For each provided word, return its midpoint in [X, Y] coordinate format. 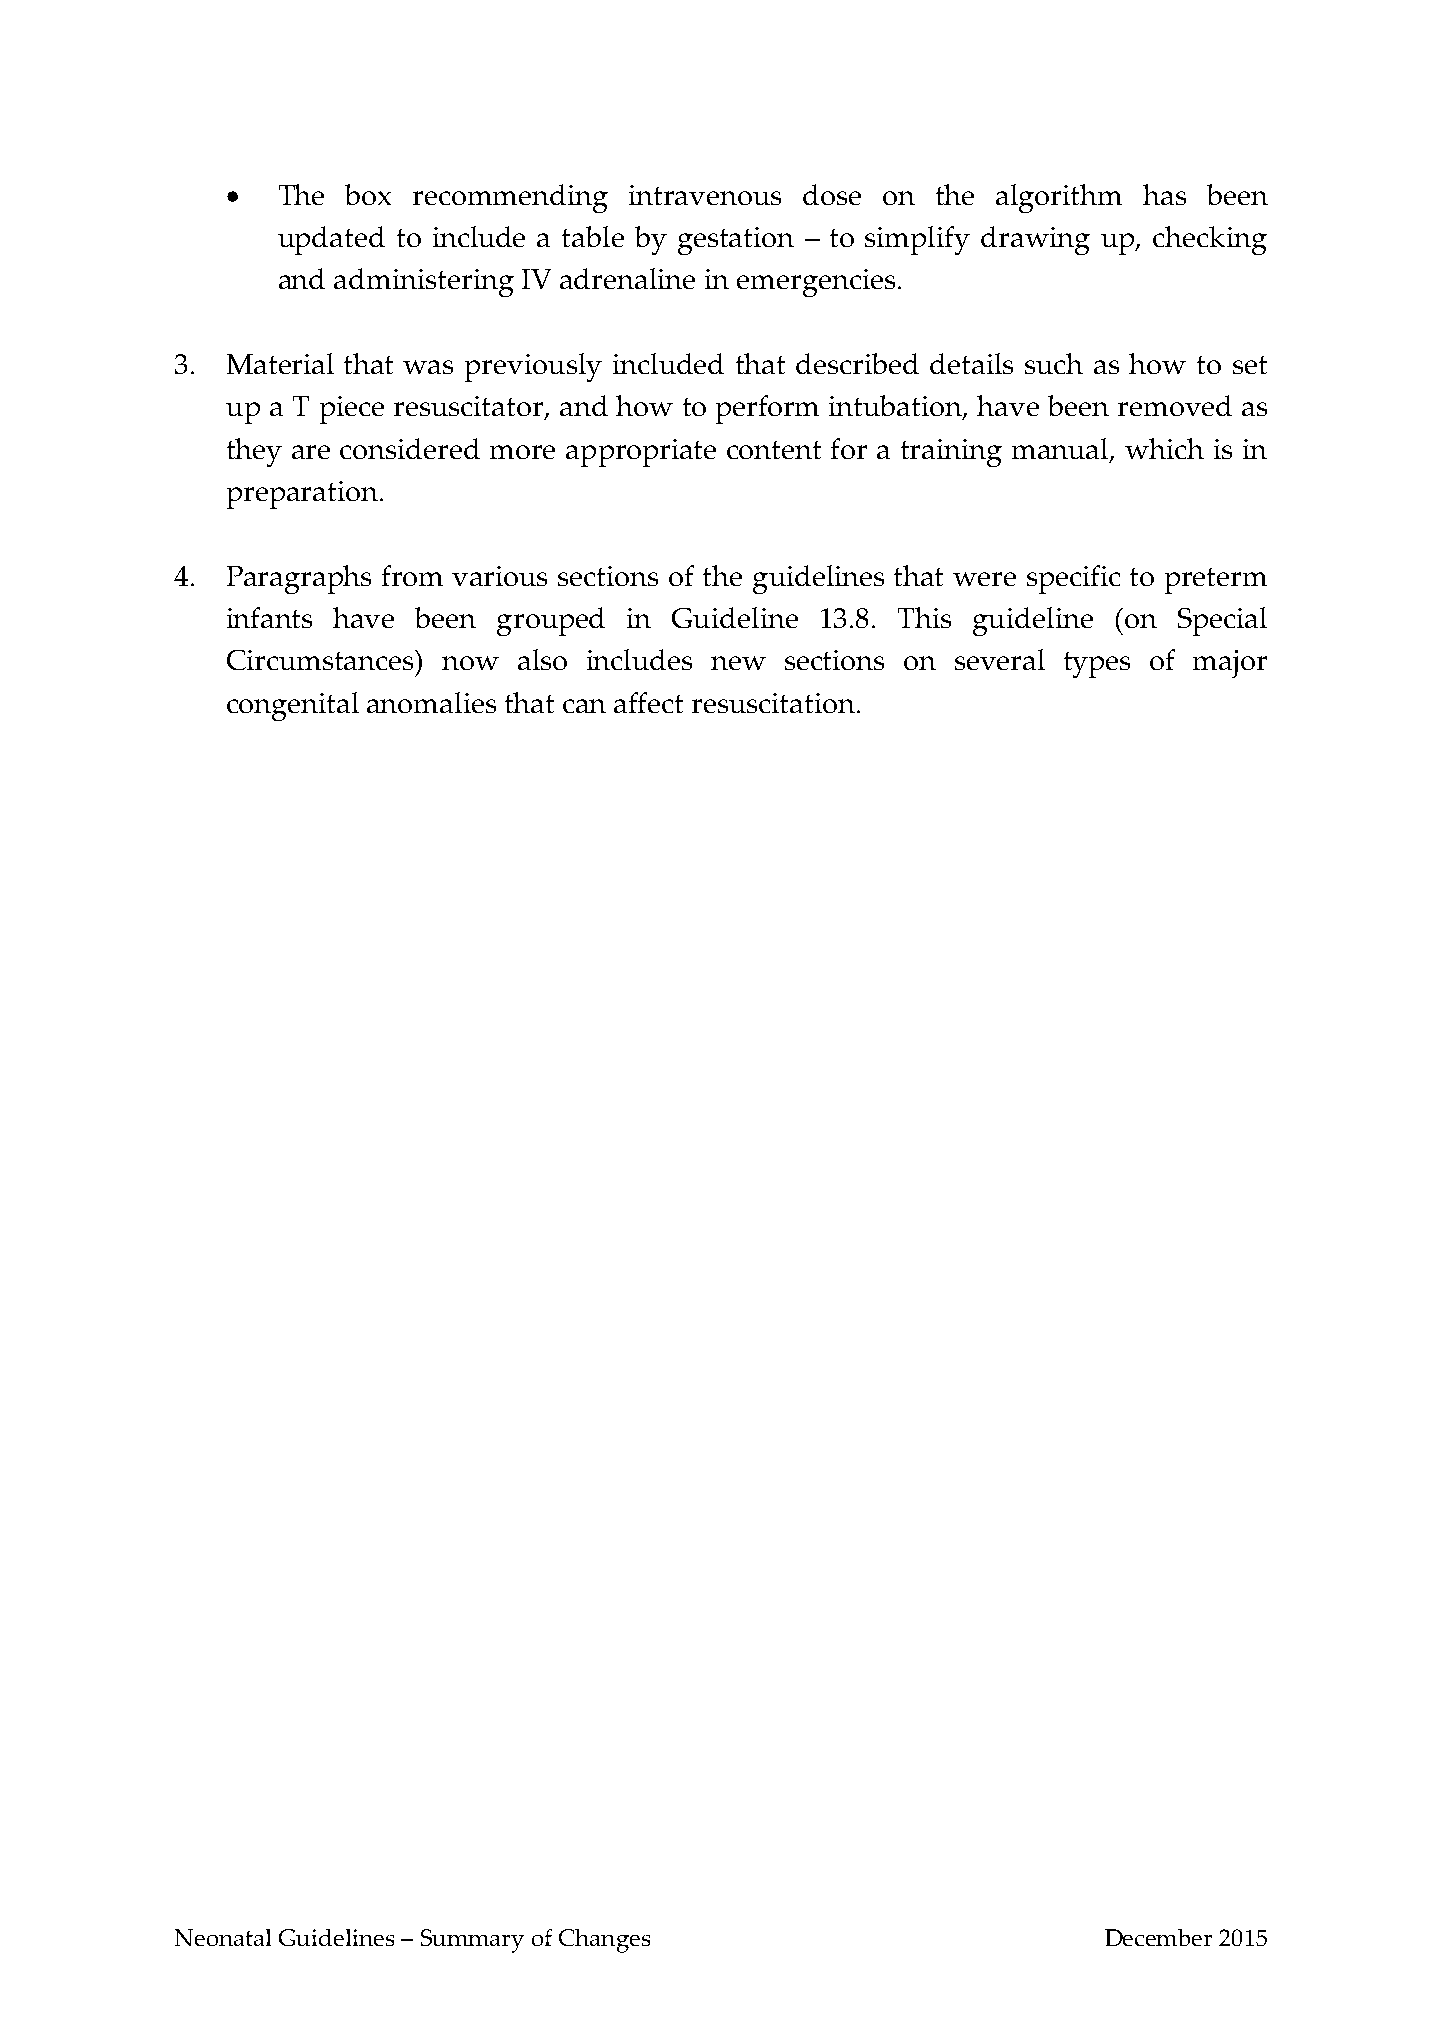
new [738, 663]
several [1000, 659]
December [1158, 1937]
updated [331, 240]
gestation [736, 241]
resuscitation [775, 703]
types [1097, 665]
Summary [472, 1941]
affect [648, 702]
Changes [604, 1941]
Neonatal [223, 1937]
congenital [293, 706]
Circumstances [321, 660]
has [1164, 194]
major [1230, 664]
